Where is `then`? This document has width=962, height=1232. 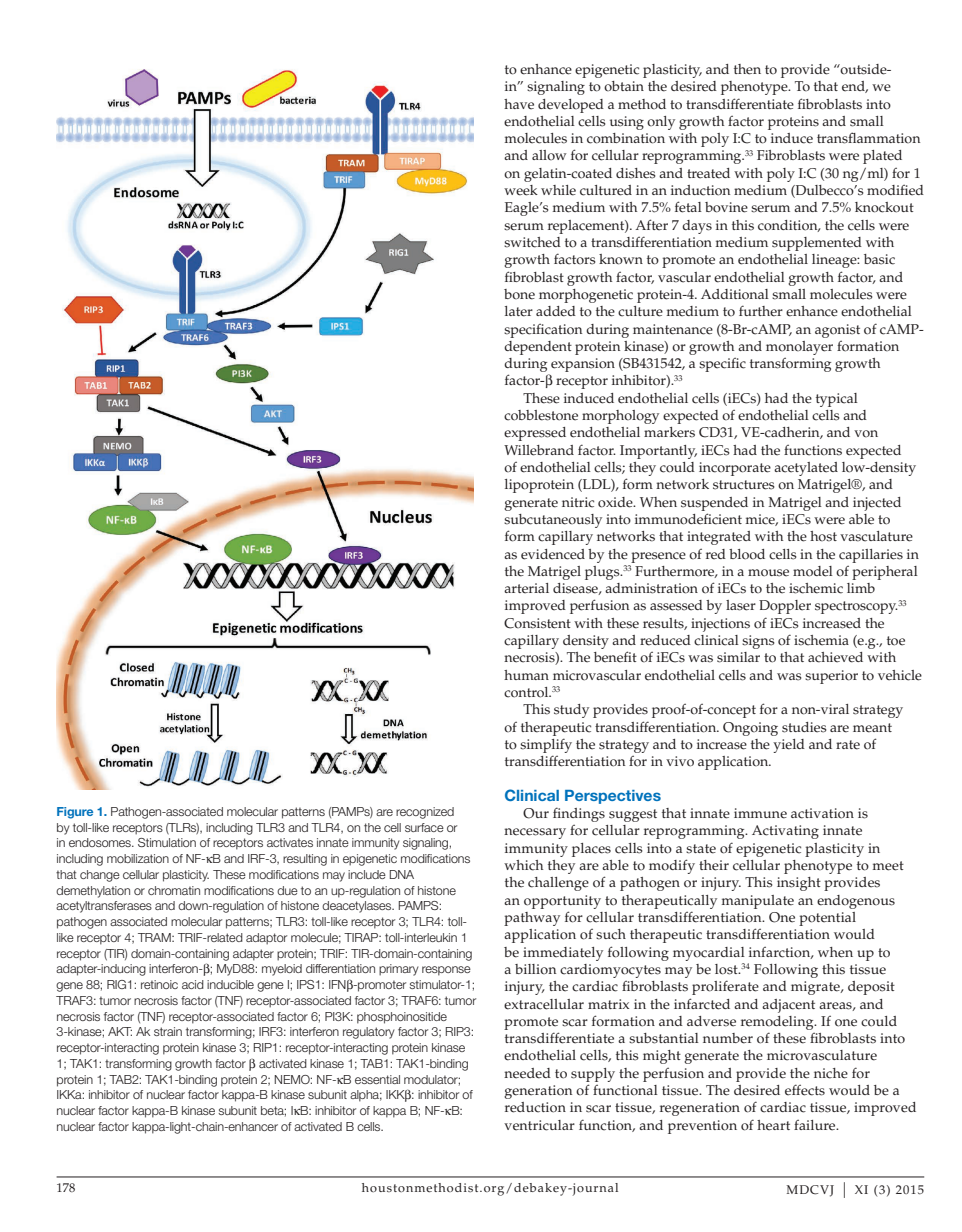 then is located at coordinates (747, 69).
